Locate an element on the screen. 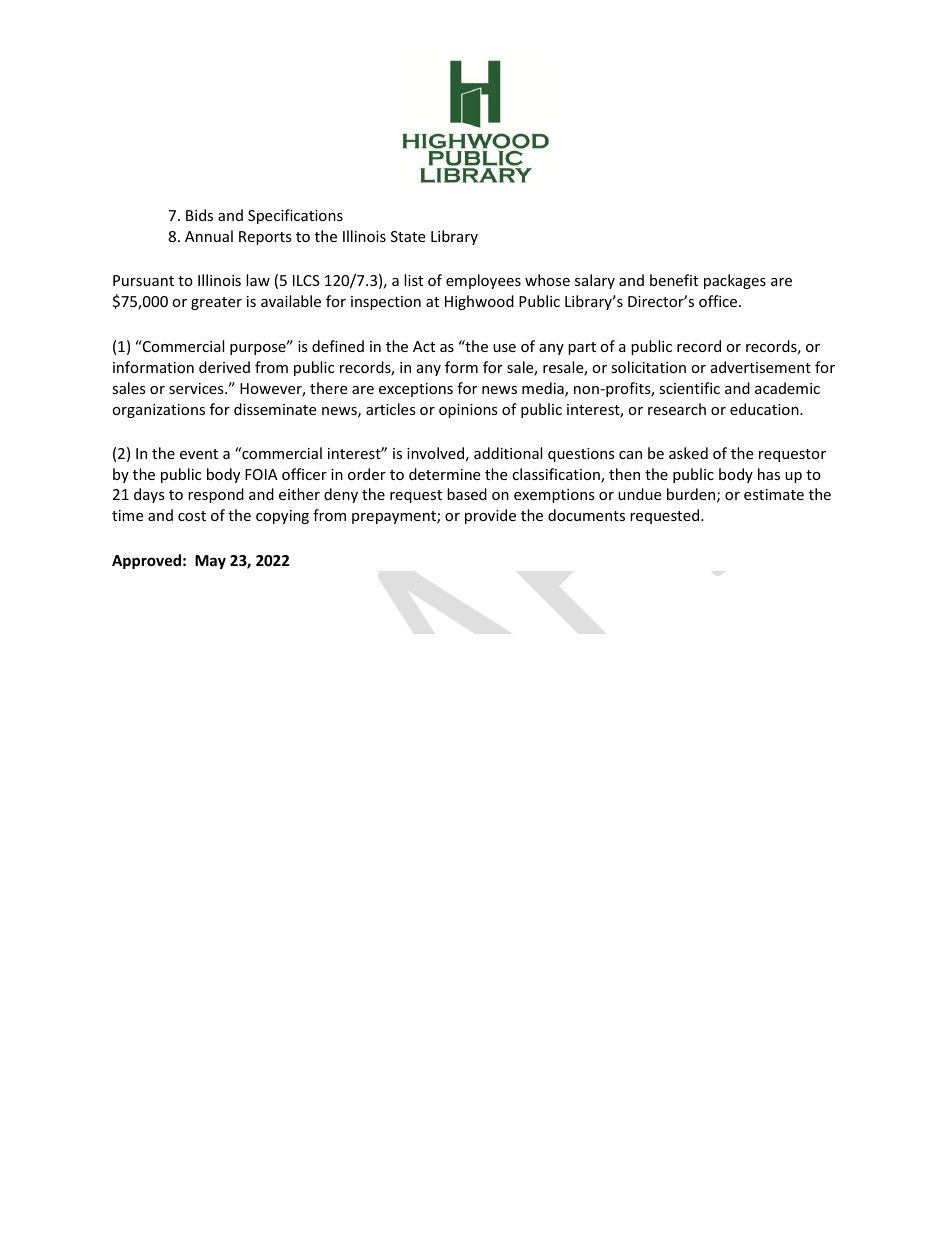 The width and height of the screenshot is (952, 1233). State is located at coordinates (408, 236).
